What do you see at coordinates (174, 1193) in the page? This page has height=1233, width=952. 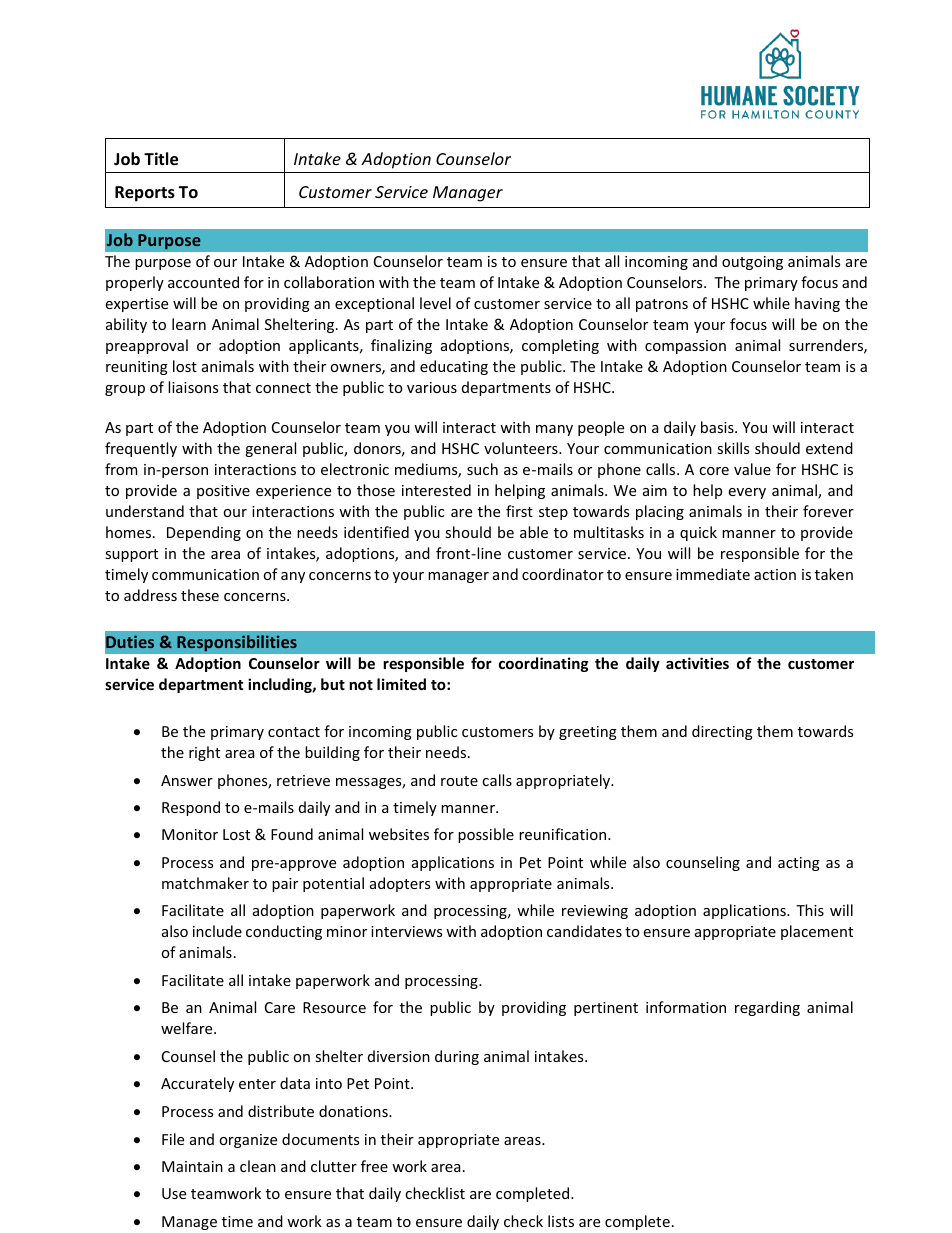 I see `Use` at bounding box center [174, 1193].
